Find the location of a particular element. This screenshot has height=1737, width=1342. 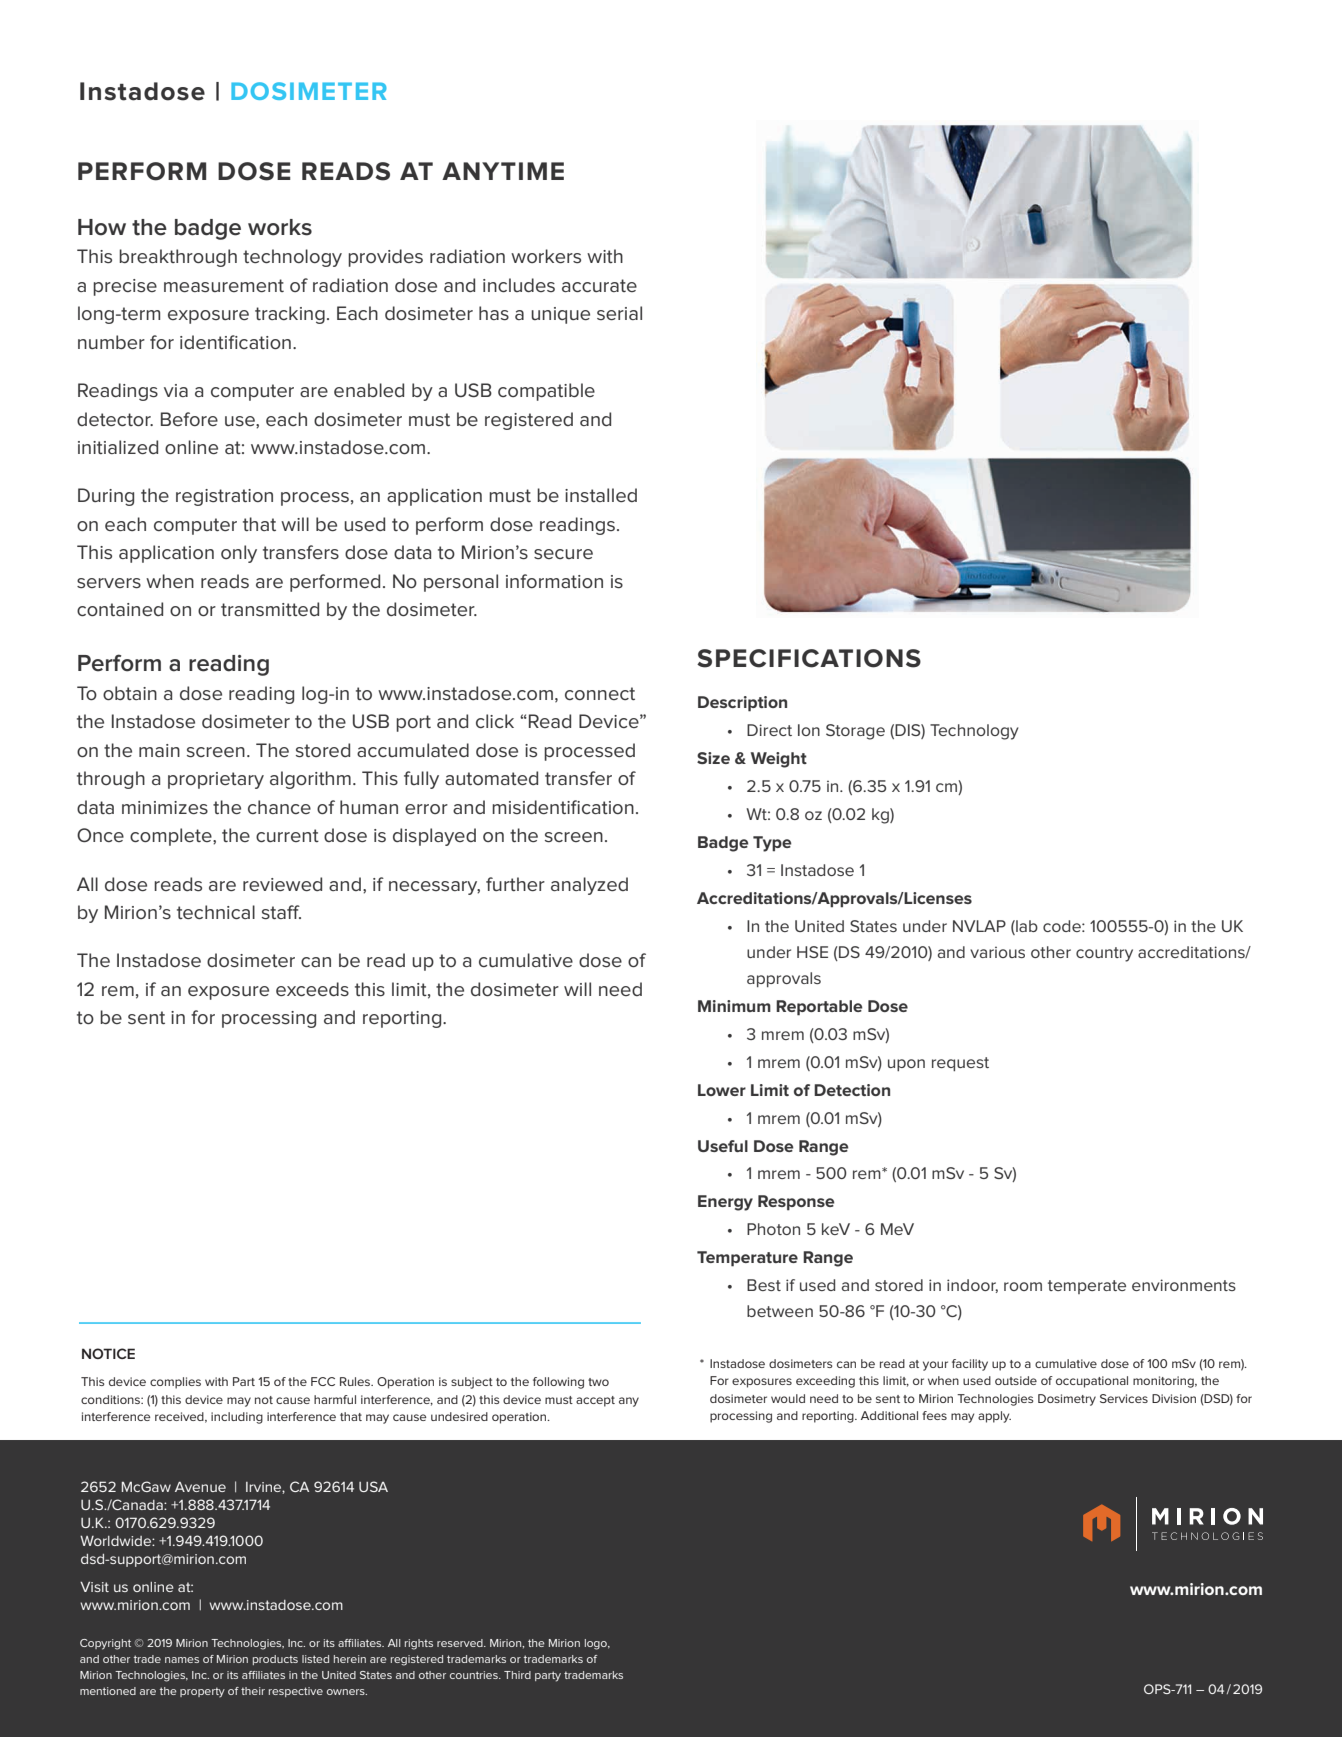

serial is located at coordinates (619, 313).
